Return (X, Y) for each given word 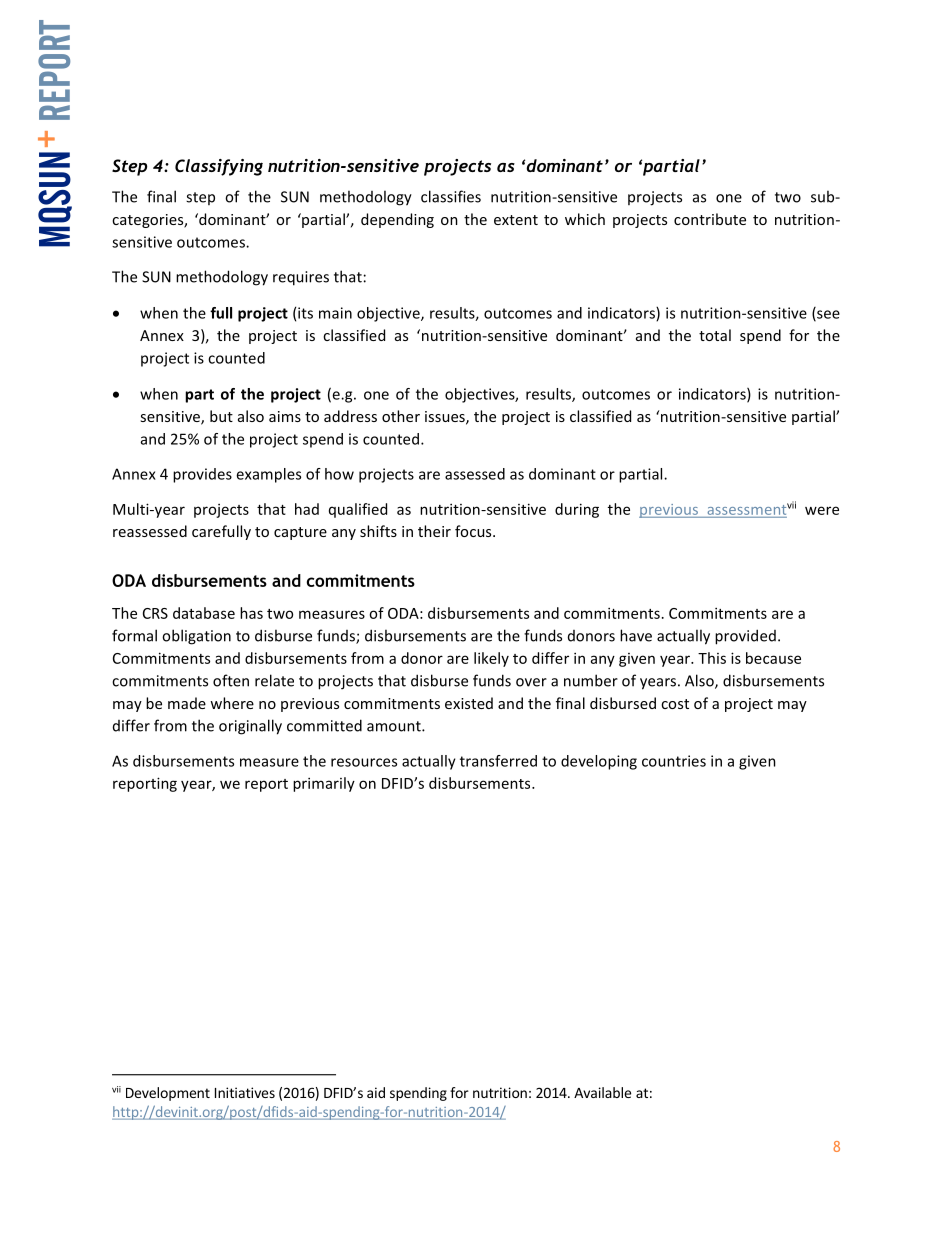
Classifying (219, 167)
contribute (710, 219)
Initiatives (245, 1092)
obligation (196, 637)
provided (745, 637)
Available (602, 1092)
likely (491, 659)
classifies (451, 196)
